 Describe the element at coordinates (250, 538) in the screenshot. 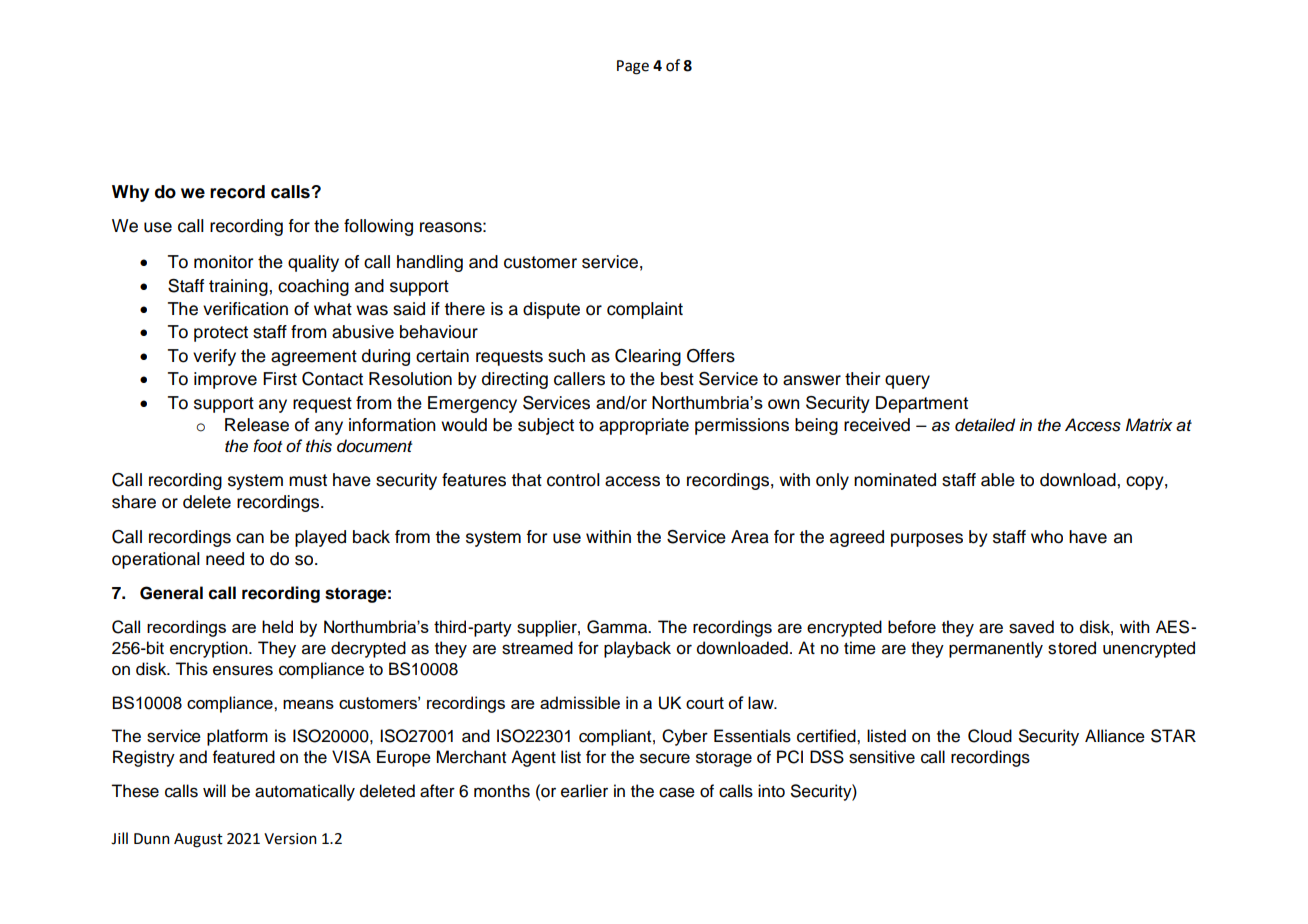

I see `can` at that location.
